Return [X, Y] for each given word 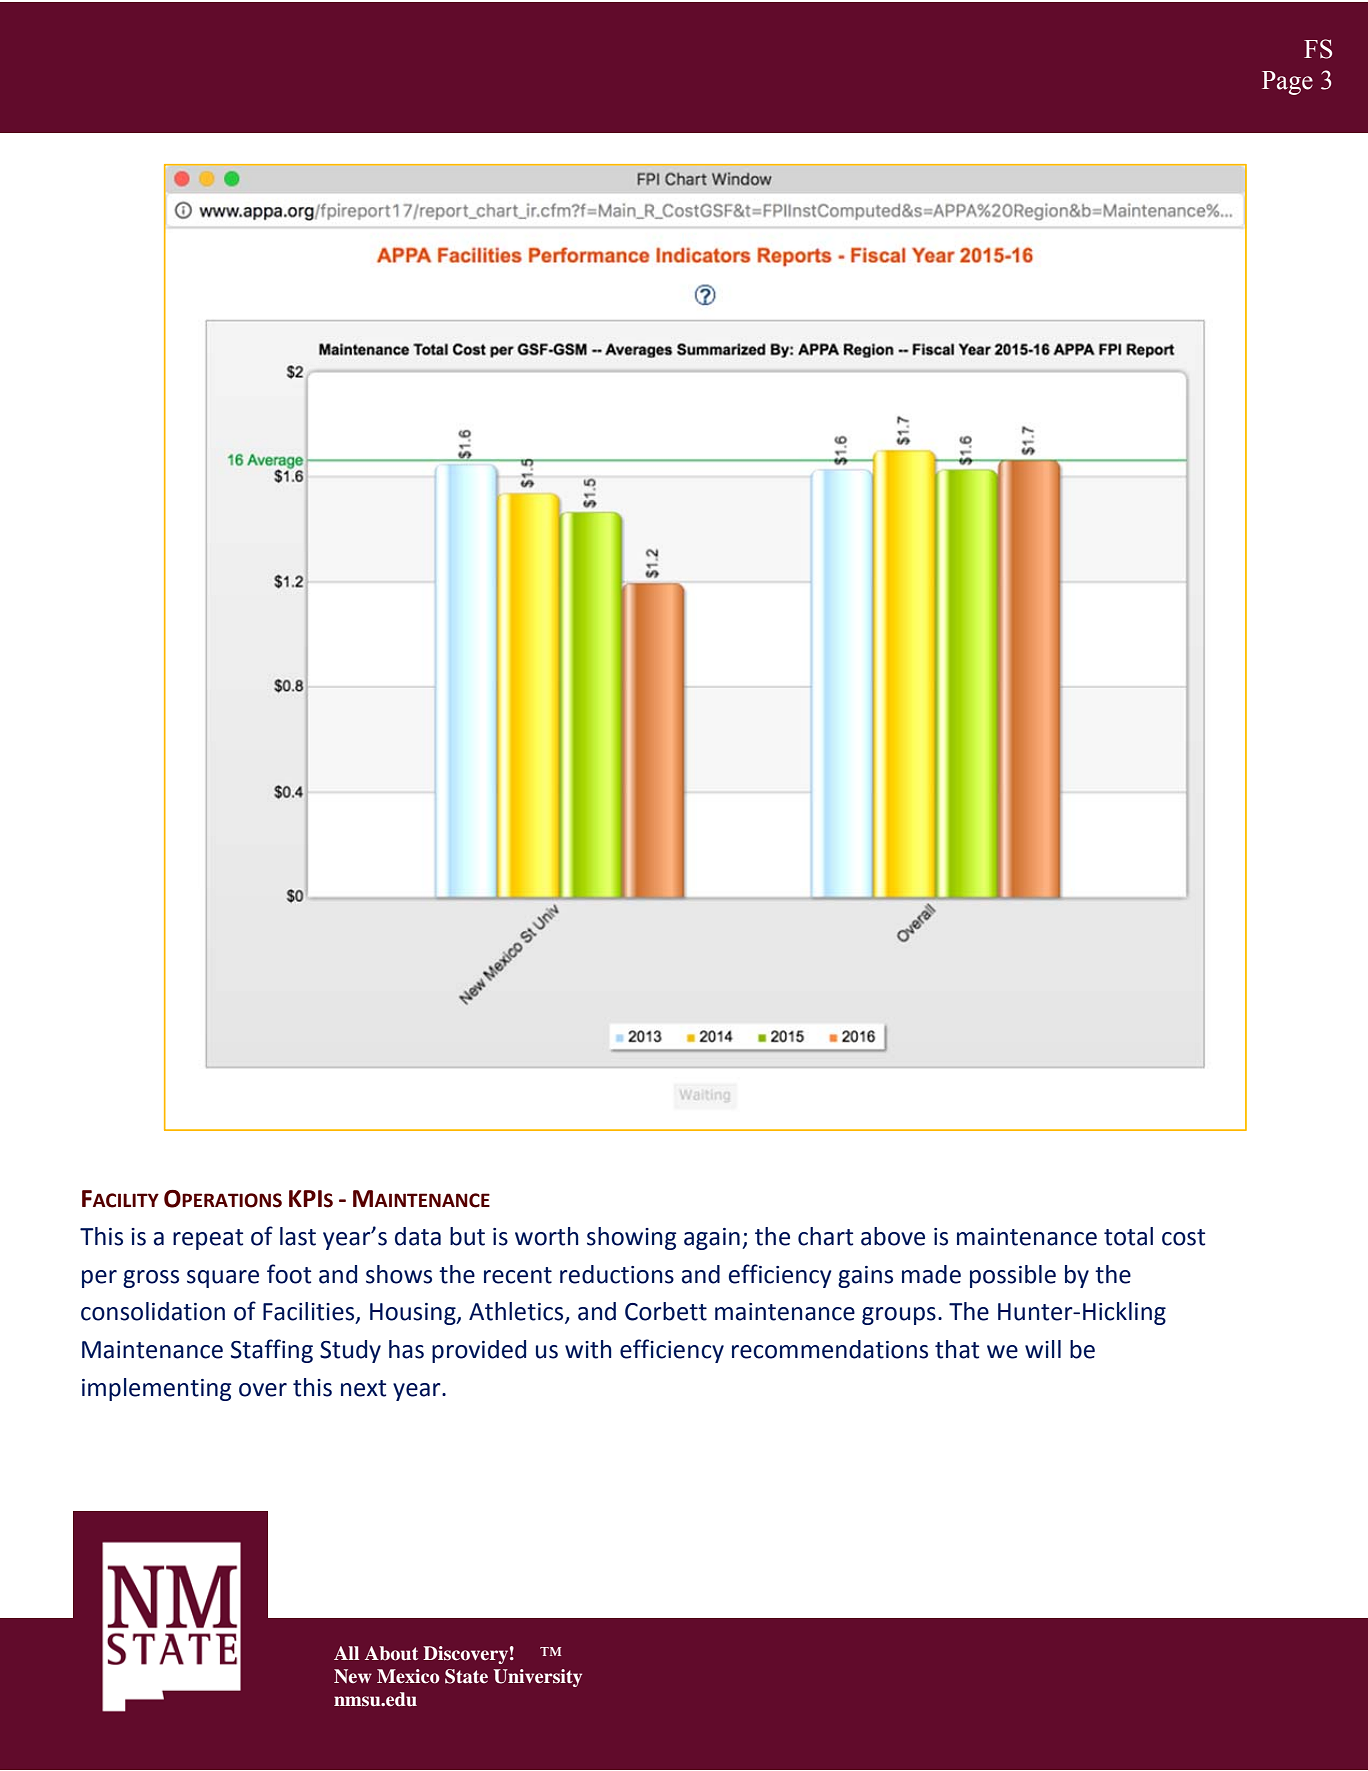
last [298, 1236]
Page [1287, 83]
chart [825, 1236]
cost [1183, 1237]
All [346, 1653]
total [1128, 1236]
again [712, 1239]
